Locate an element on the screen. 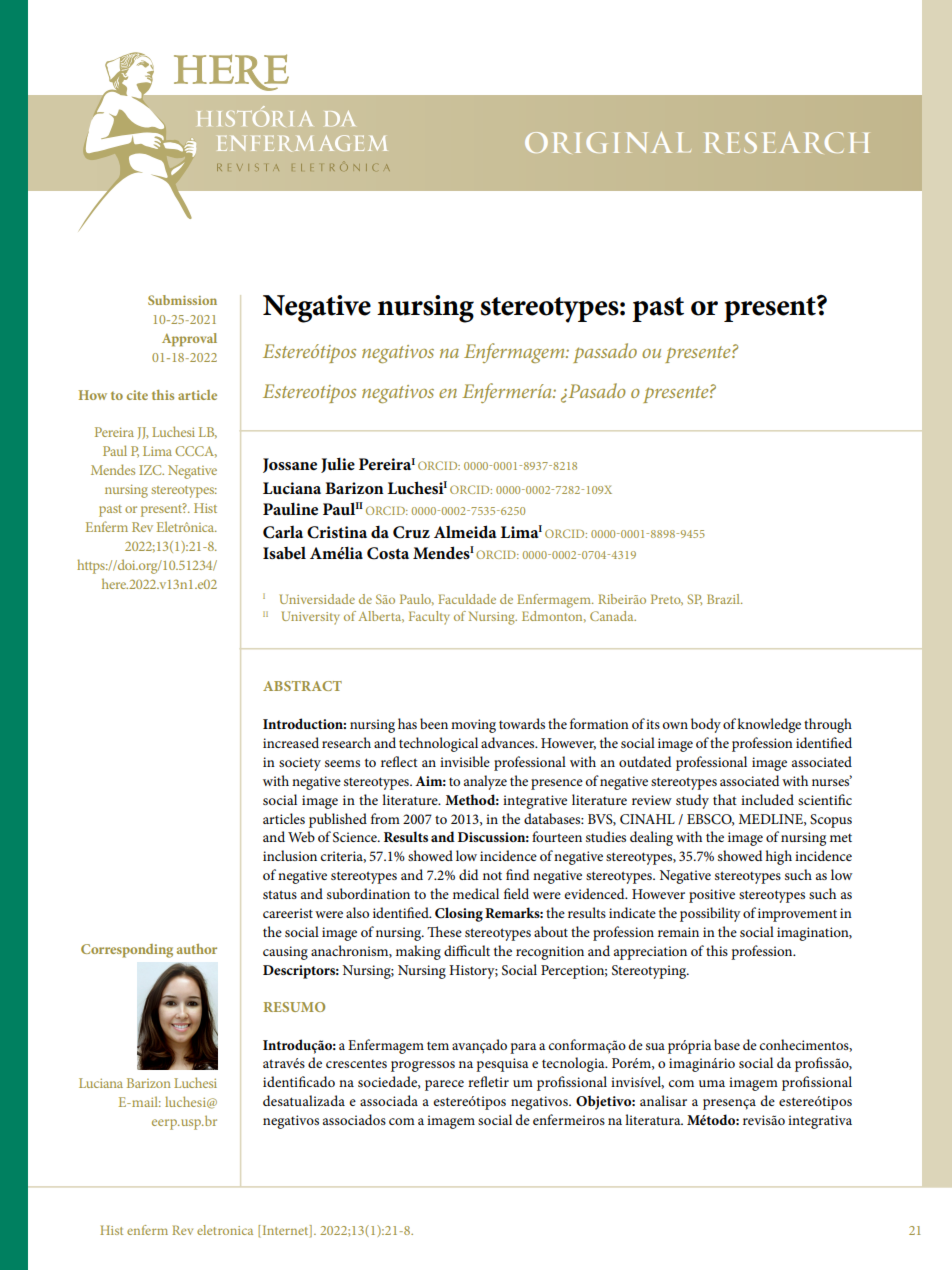 The image size is (952, 1270). Carla is located at coordinates (283, 532).
